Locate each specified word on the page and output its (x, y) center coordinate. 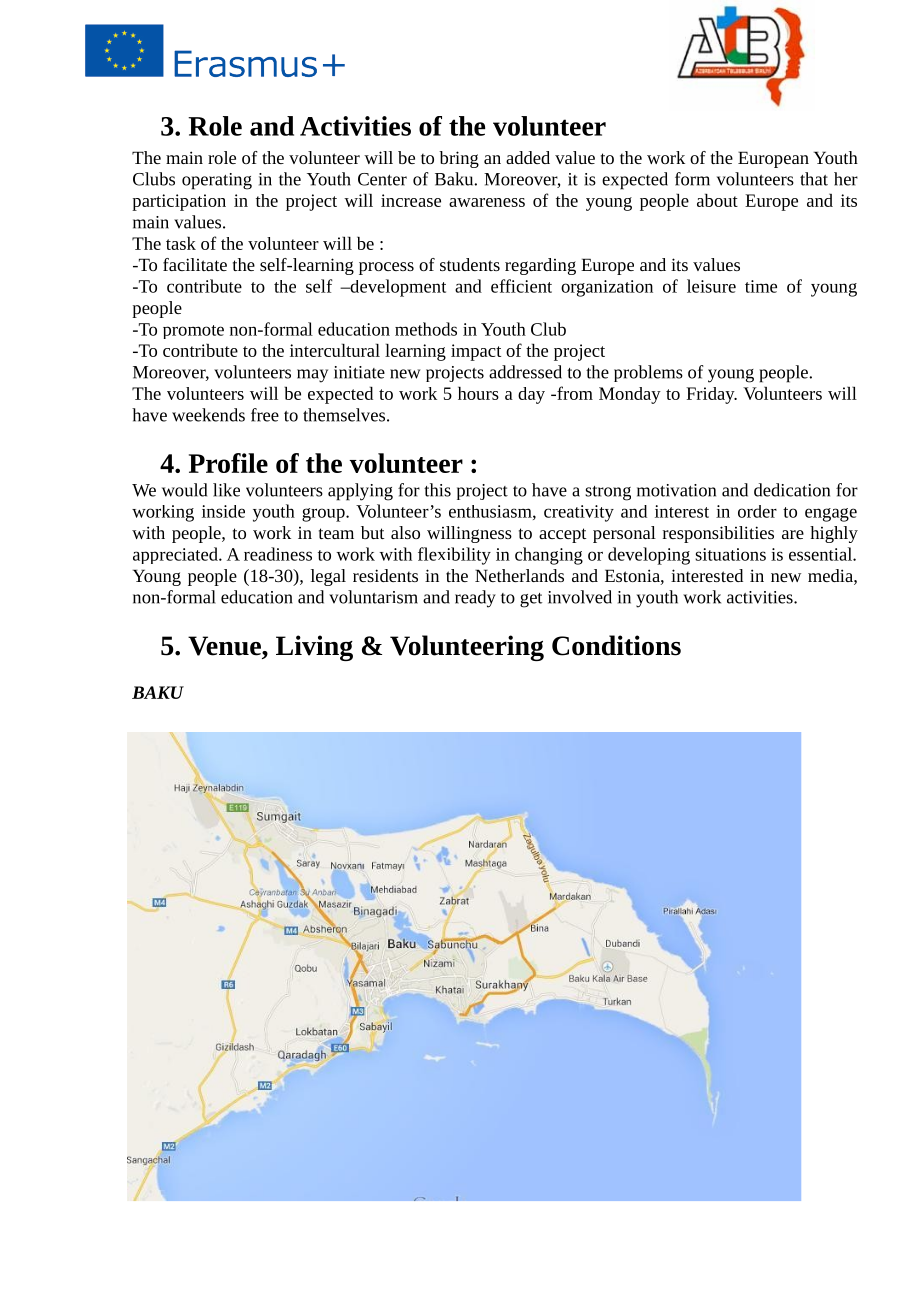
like (226, 490)
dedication (792, 490)
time (761, 286)
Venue (225, 647)
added (528, 157)
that (814, 179)
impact (476, 352)
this (437, 490)
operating (217, 181)
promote (193, 332)
